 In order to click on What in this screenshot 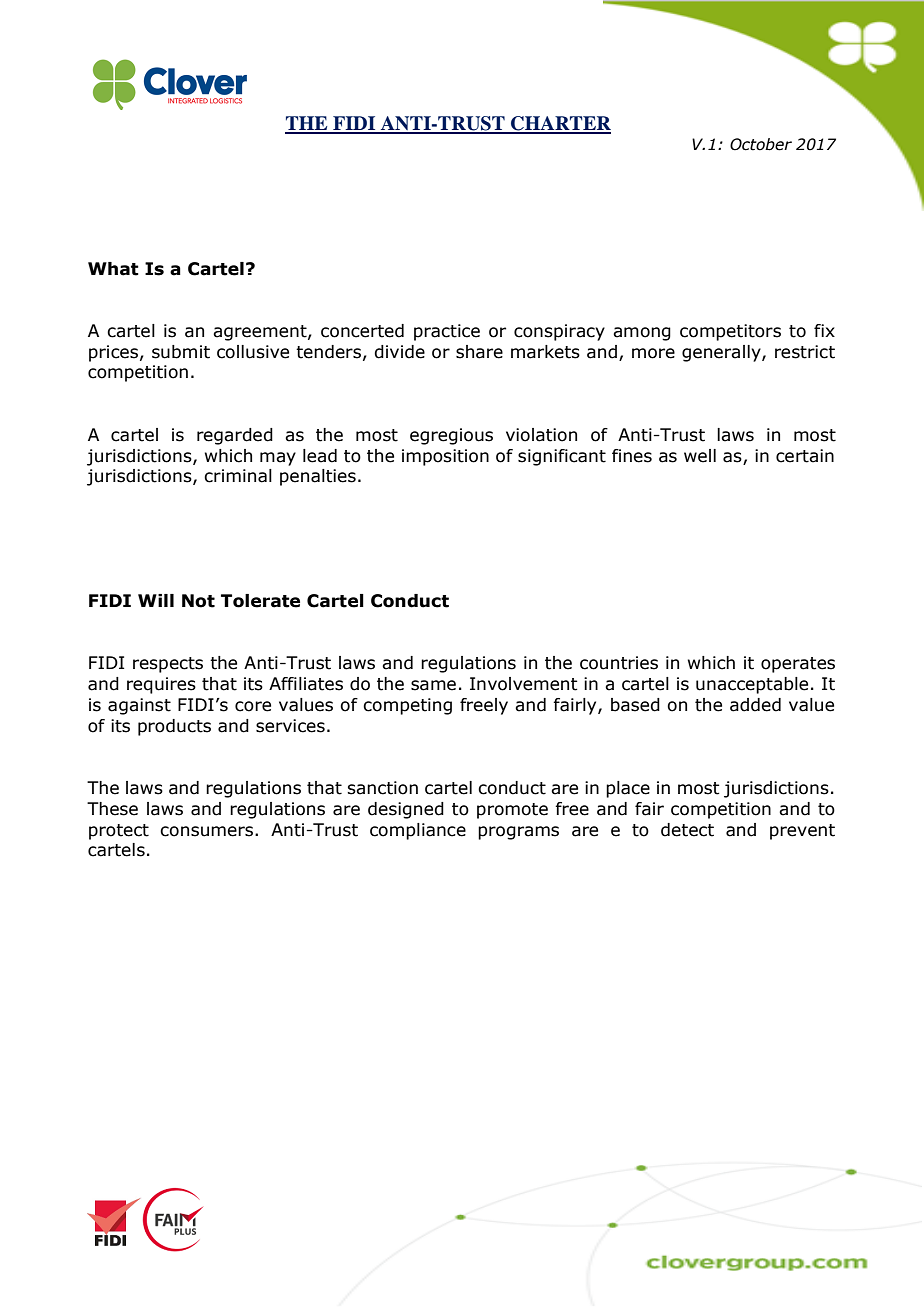, I will do `click(113, 269)`.
